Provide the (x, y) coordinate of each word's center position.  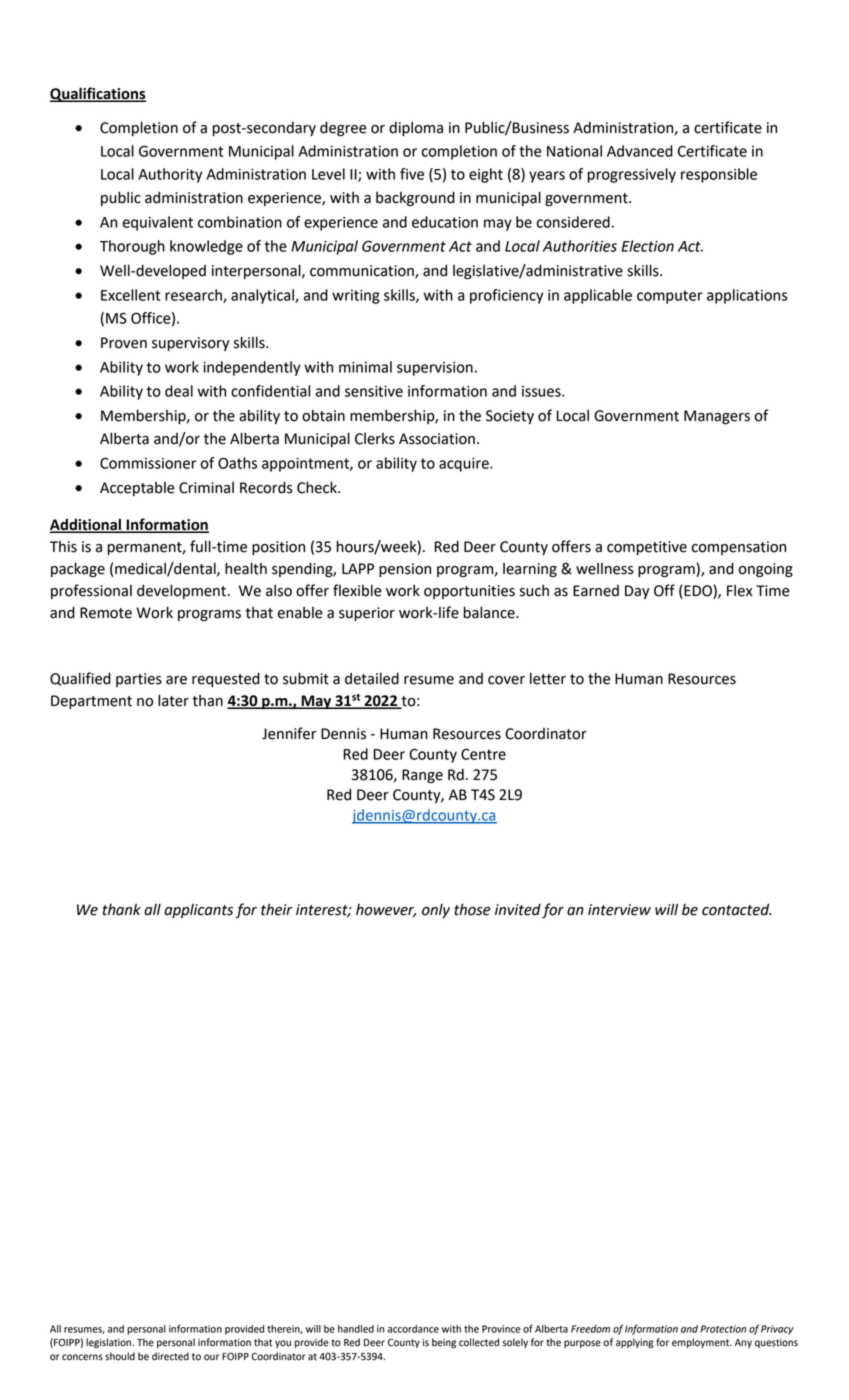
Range (422, 776)
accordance (413, 1329)
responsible (719, 175)
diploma (416, 128)
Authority (170, 175)
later (173, 700)
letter (548, 678)
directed (170, 1356)
